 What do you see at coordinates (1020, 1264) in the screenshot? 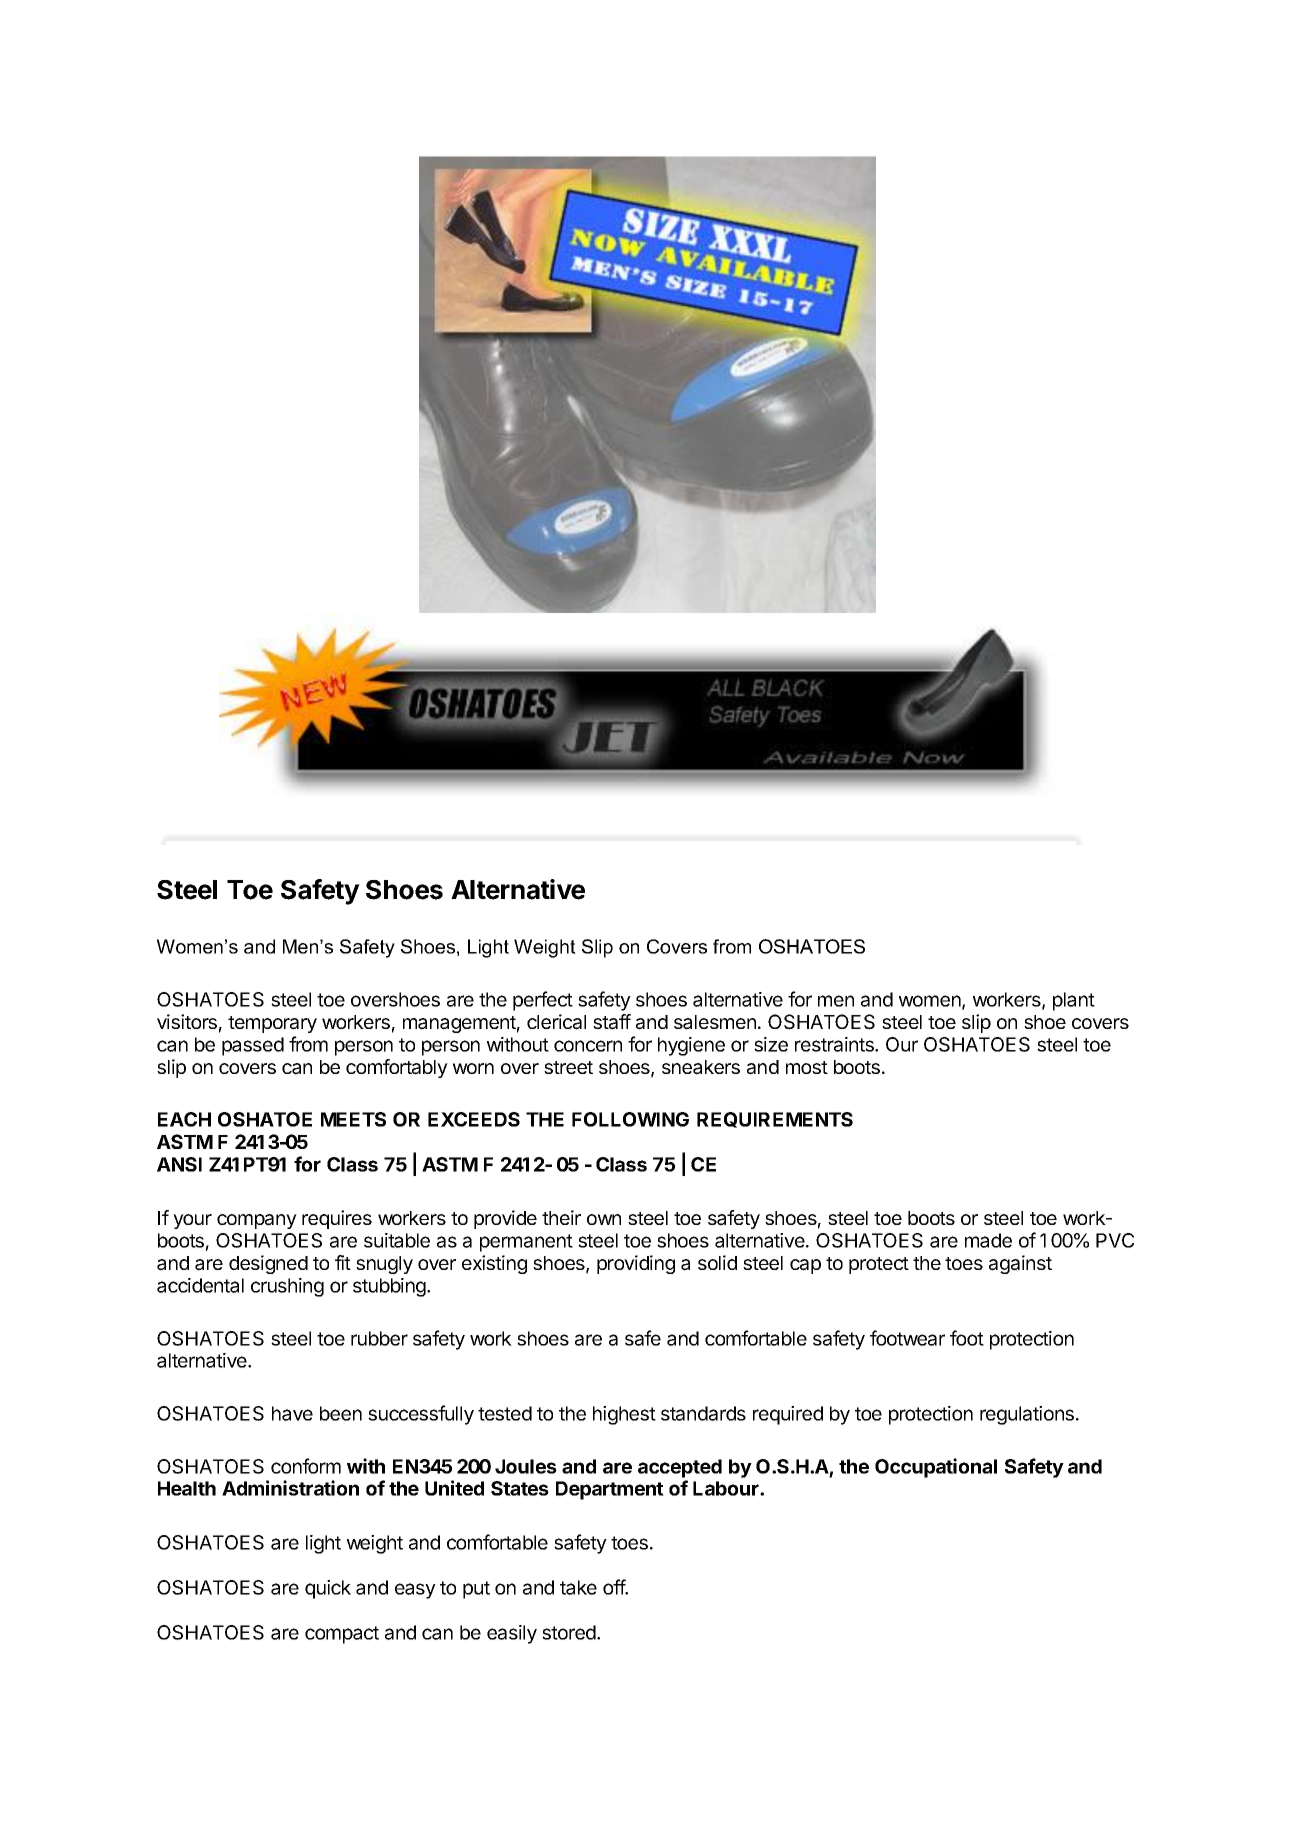
I see `against` at bounding box center [1020, 1264].
